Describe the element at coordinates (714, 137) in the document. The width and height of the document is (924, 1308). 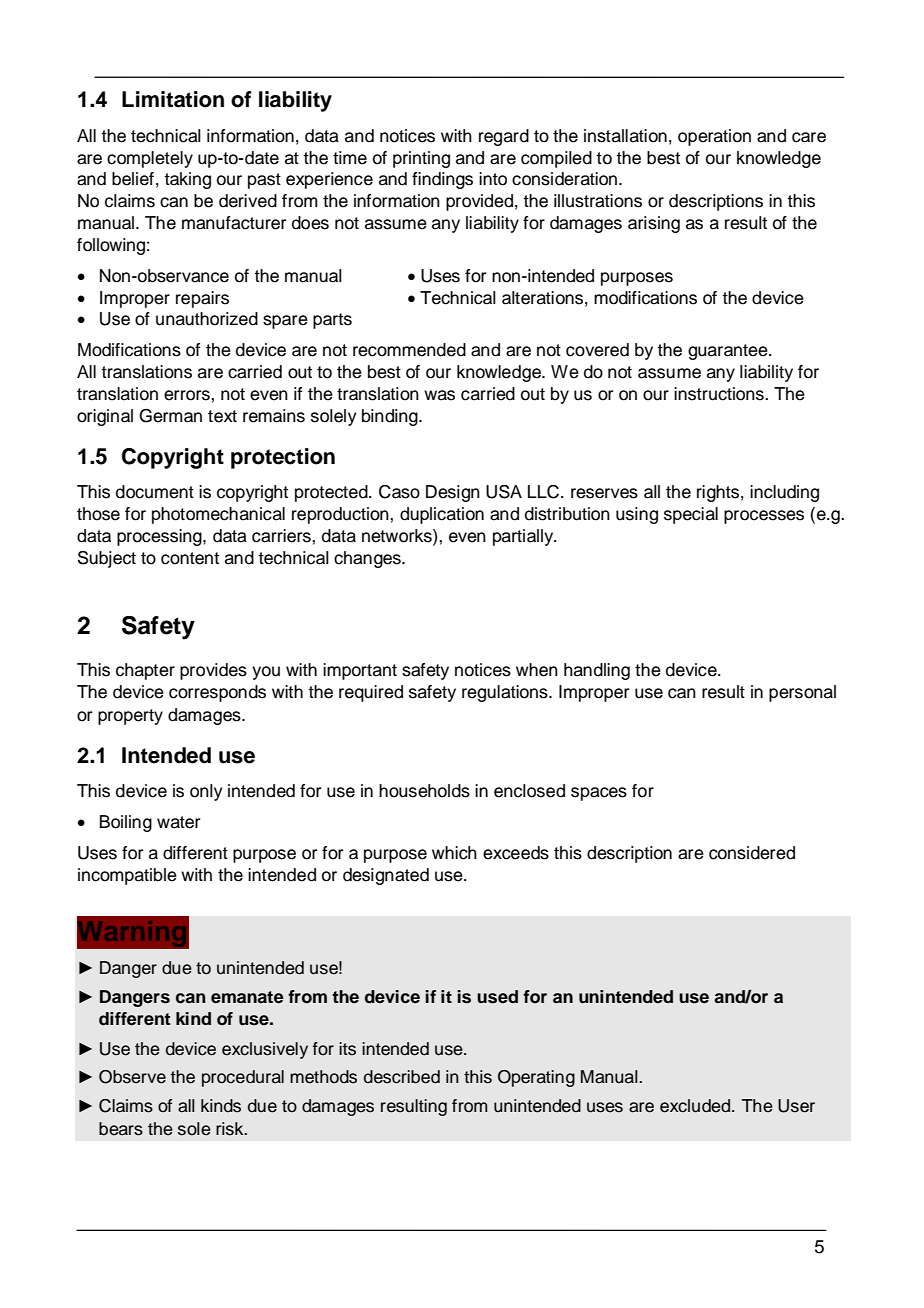
I see `operation` at that location.
